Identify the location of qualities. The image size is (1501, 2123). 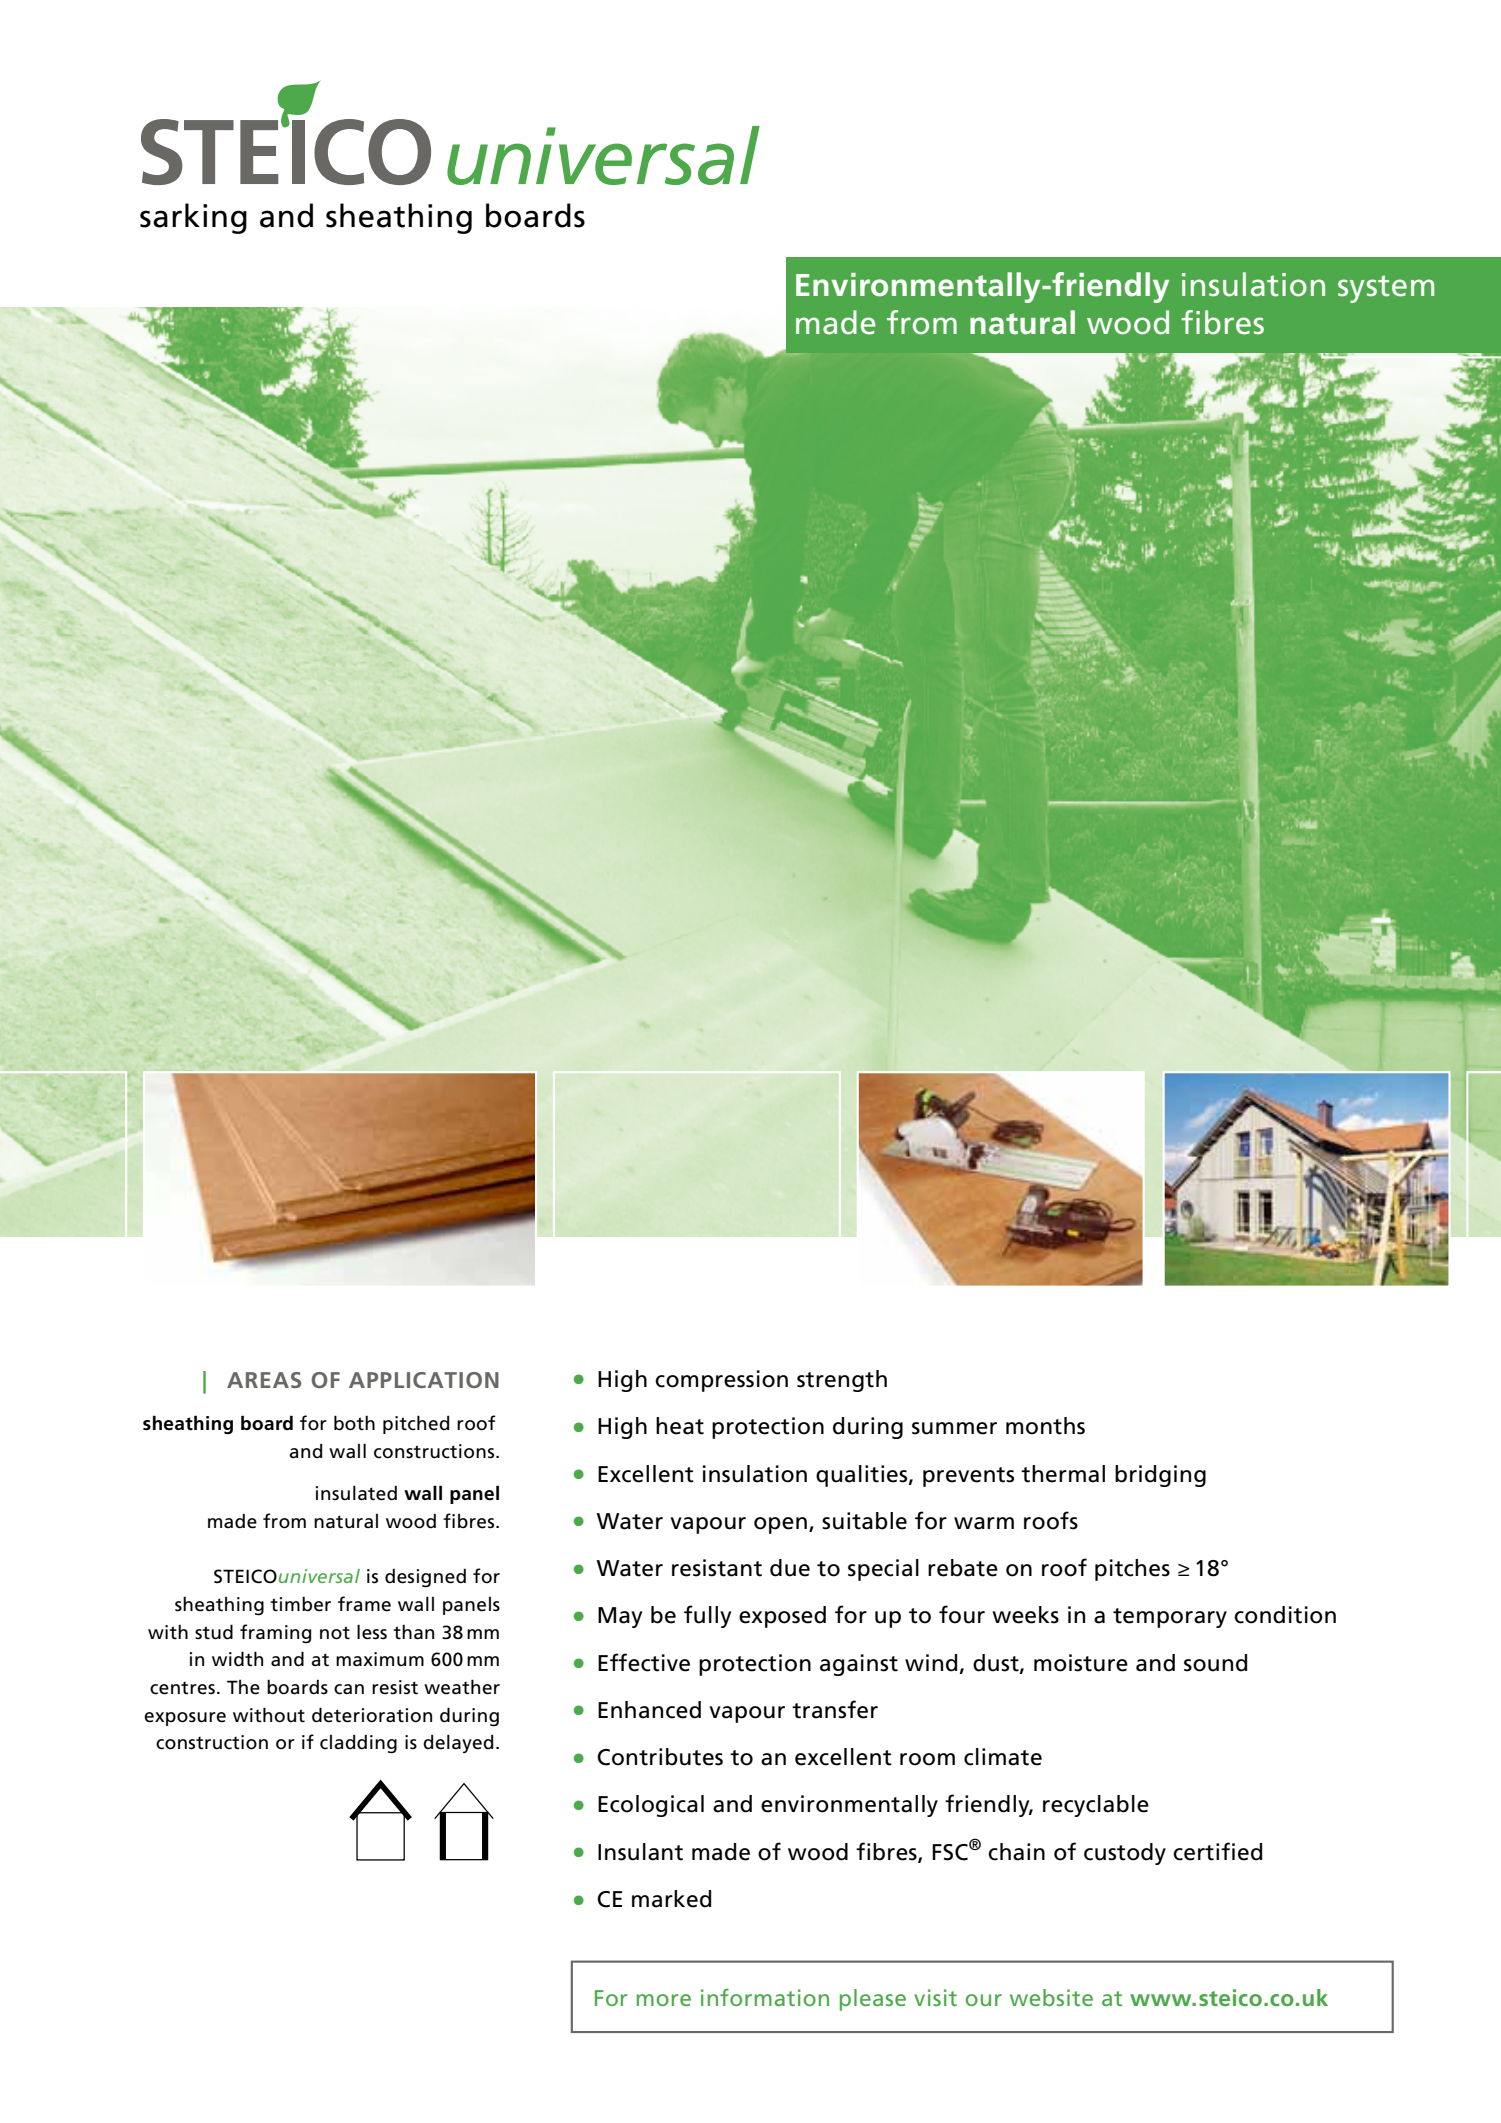
(863, 1476).
